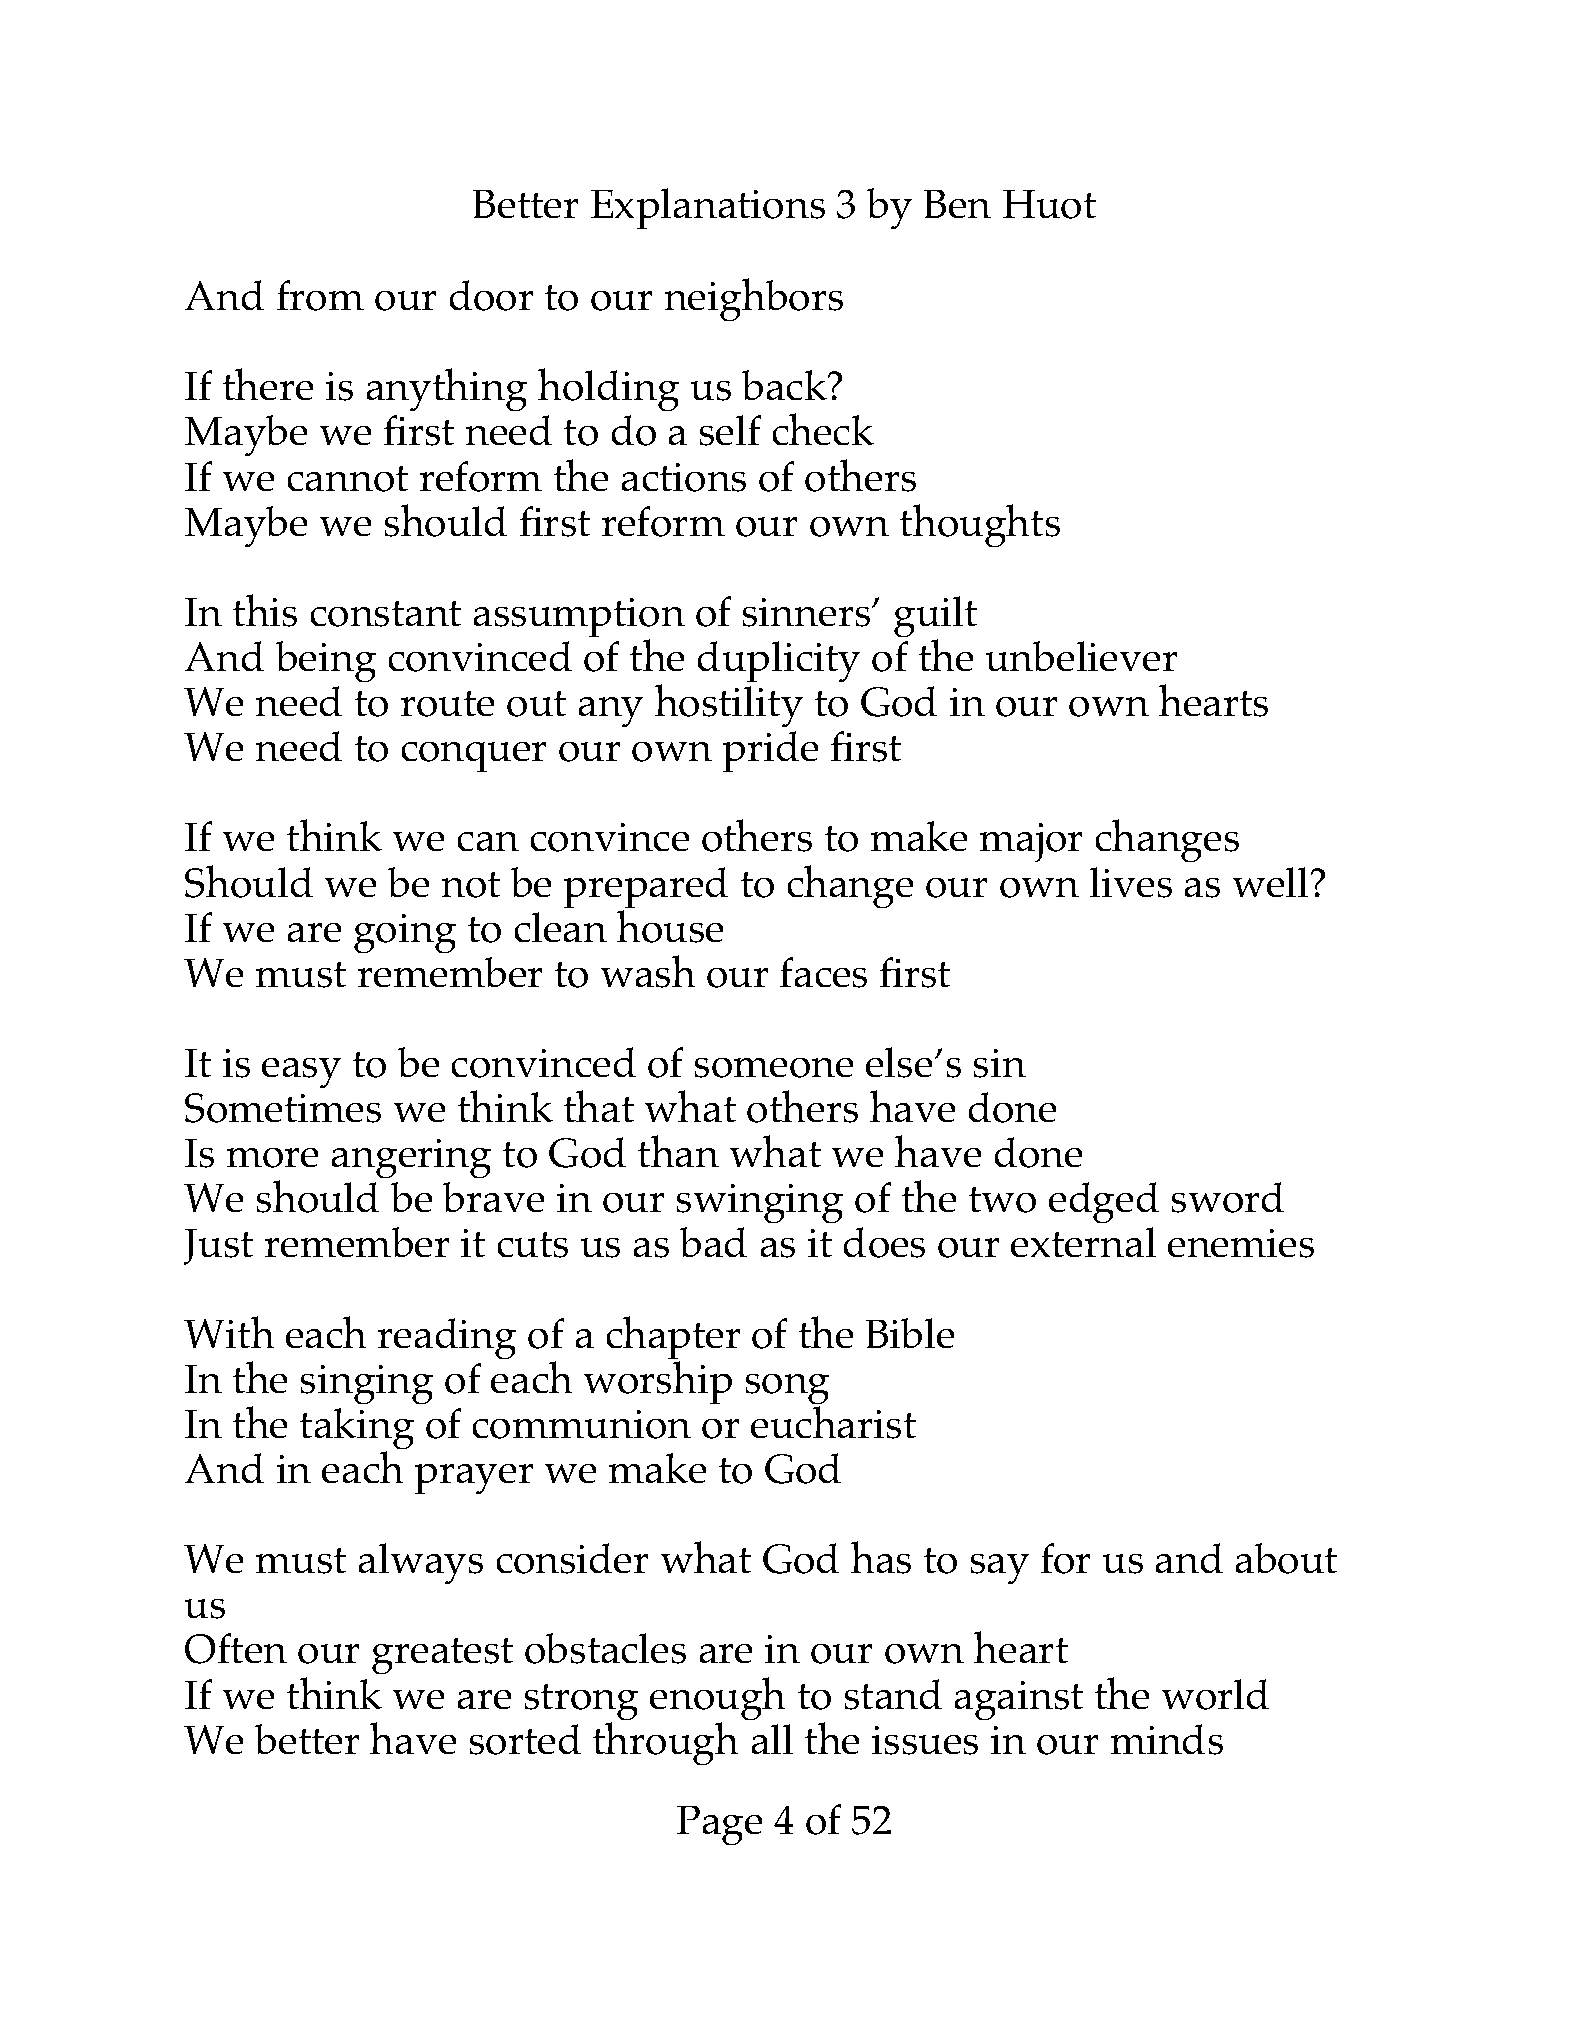 Image resolution: width=1569 pixels, height=2030 pixels. I want to click on from, so click(320, 295).
